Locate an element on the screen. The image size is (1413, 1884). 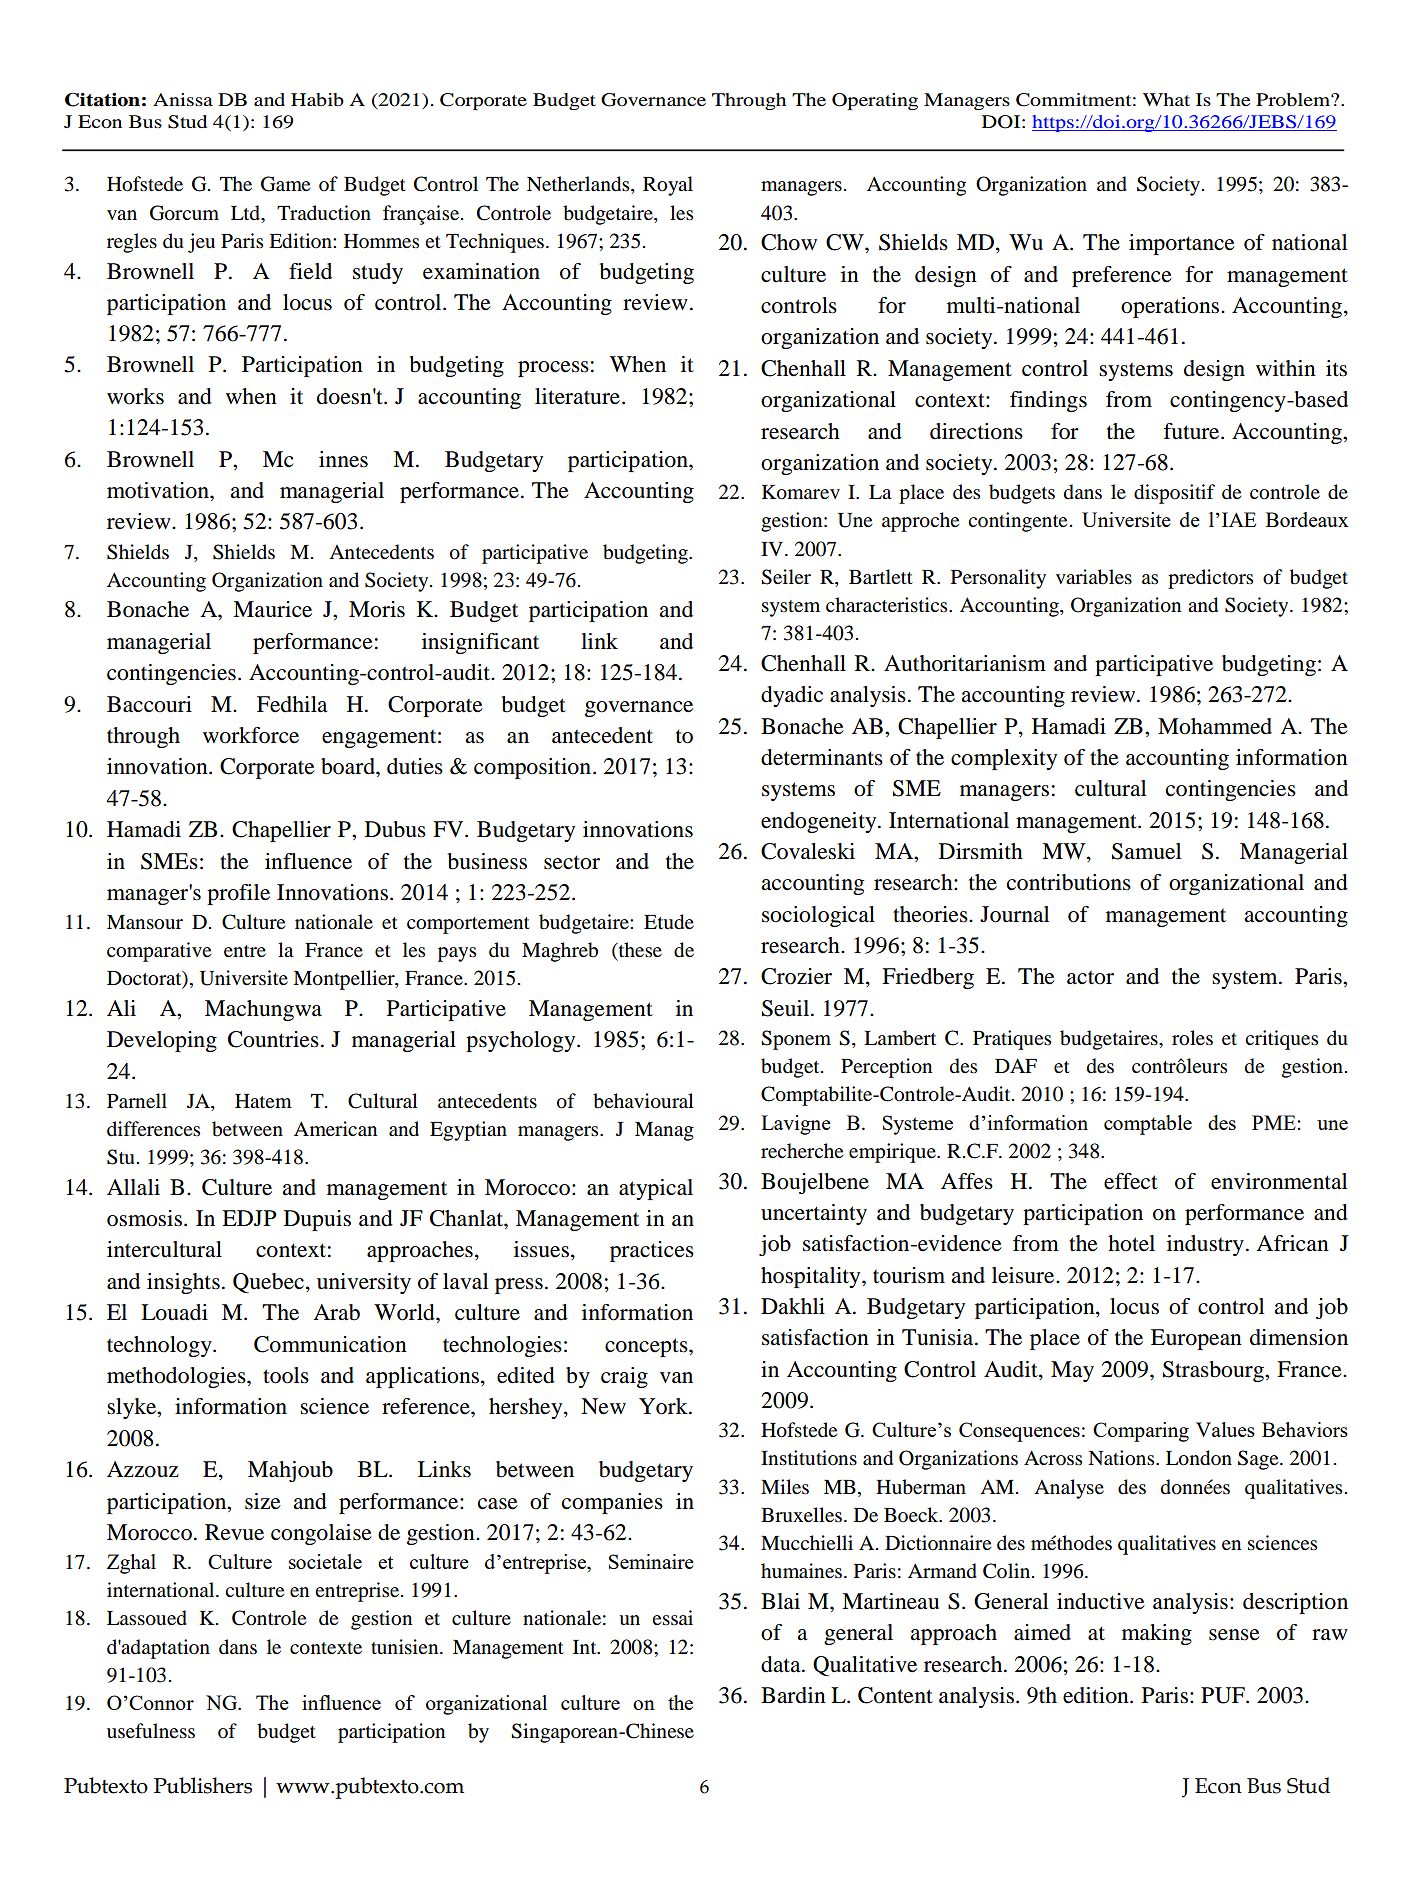
Publishers is located at coordinates (203, 1785).
